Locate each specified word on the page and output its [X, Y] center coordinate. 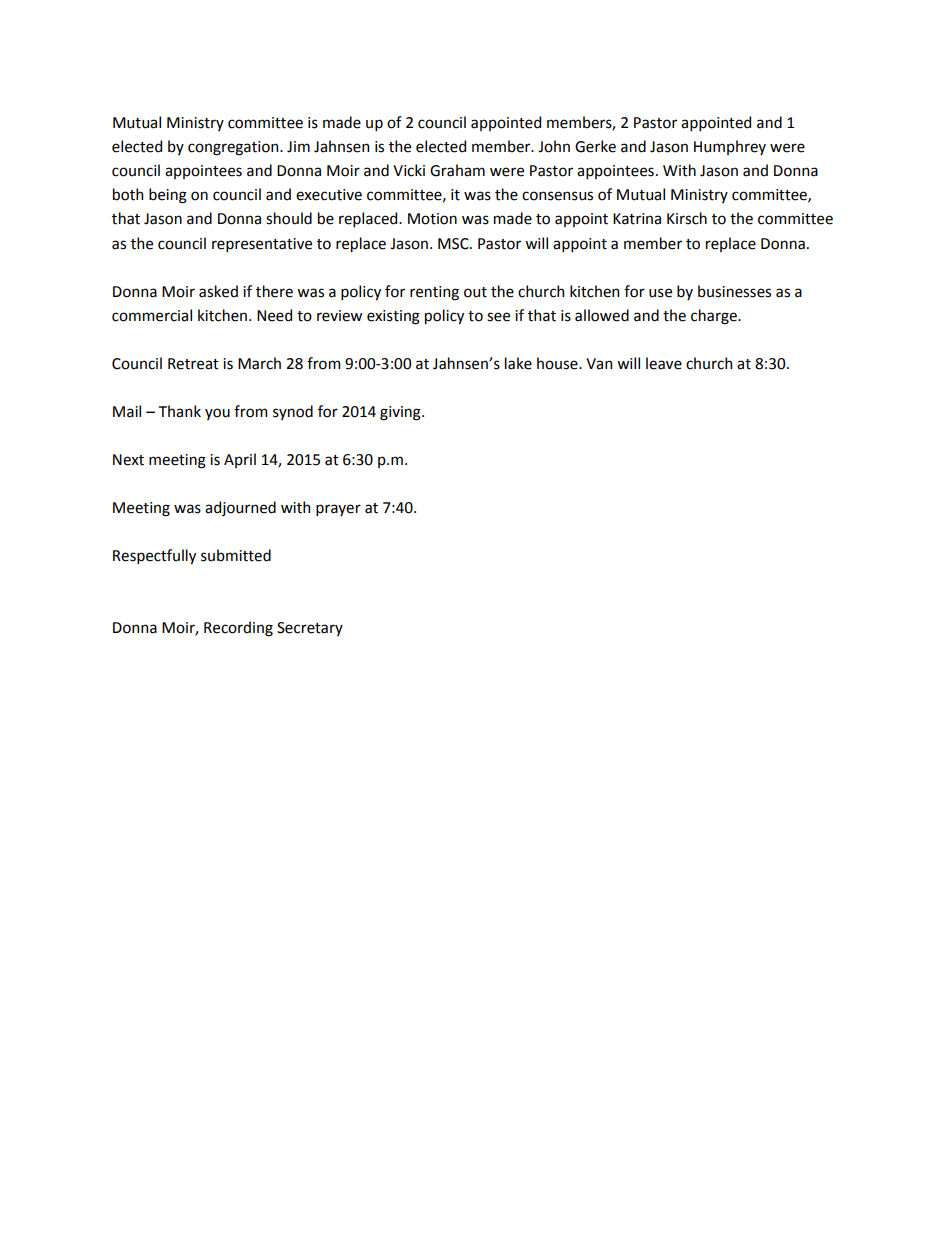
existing [393, 317]
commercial [152, 315]
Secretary [310, 629]
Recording [238, 629]
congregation [234, 148]
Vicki [409, 170]
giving [401, 413]
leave [664, 363]
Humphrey [730, 147]
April [240, 460]
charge [715, 317]
